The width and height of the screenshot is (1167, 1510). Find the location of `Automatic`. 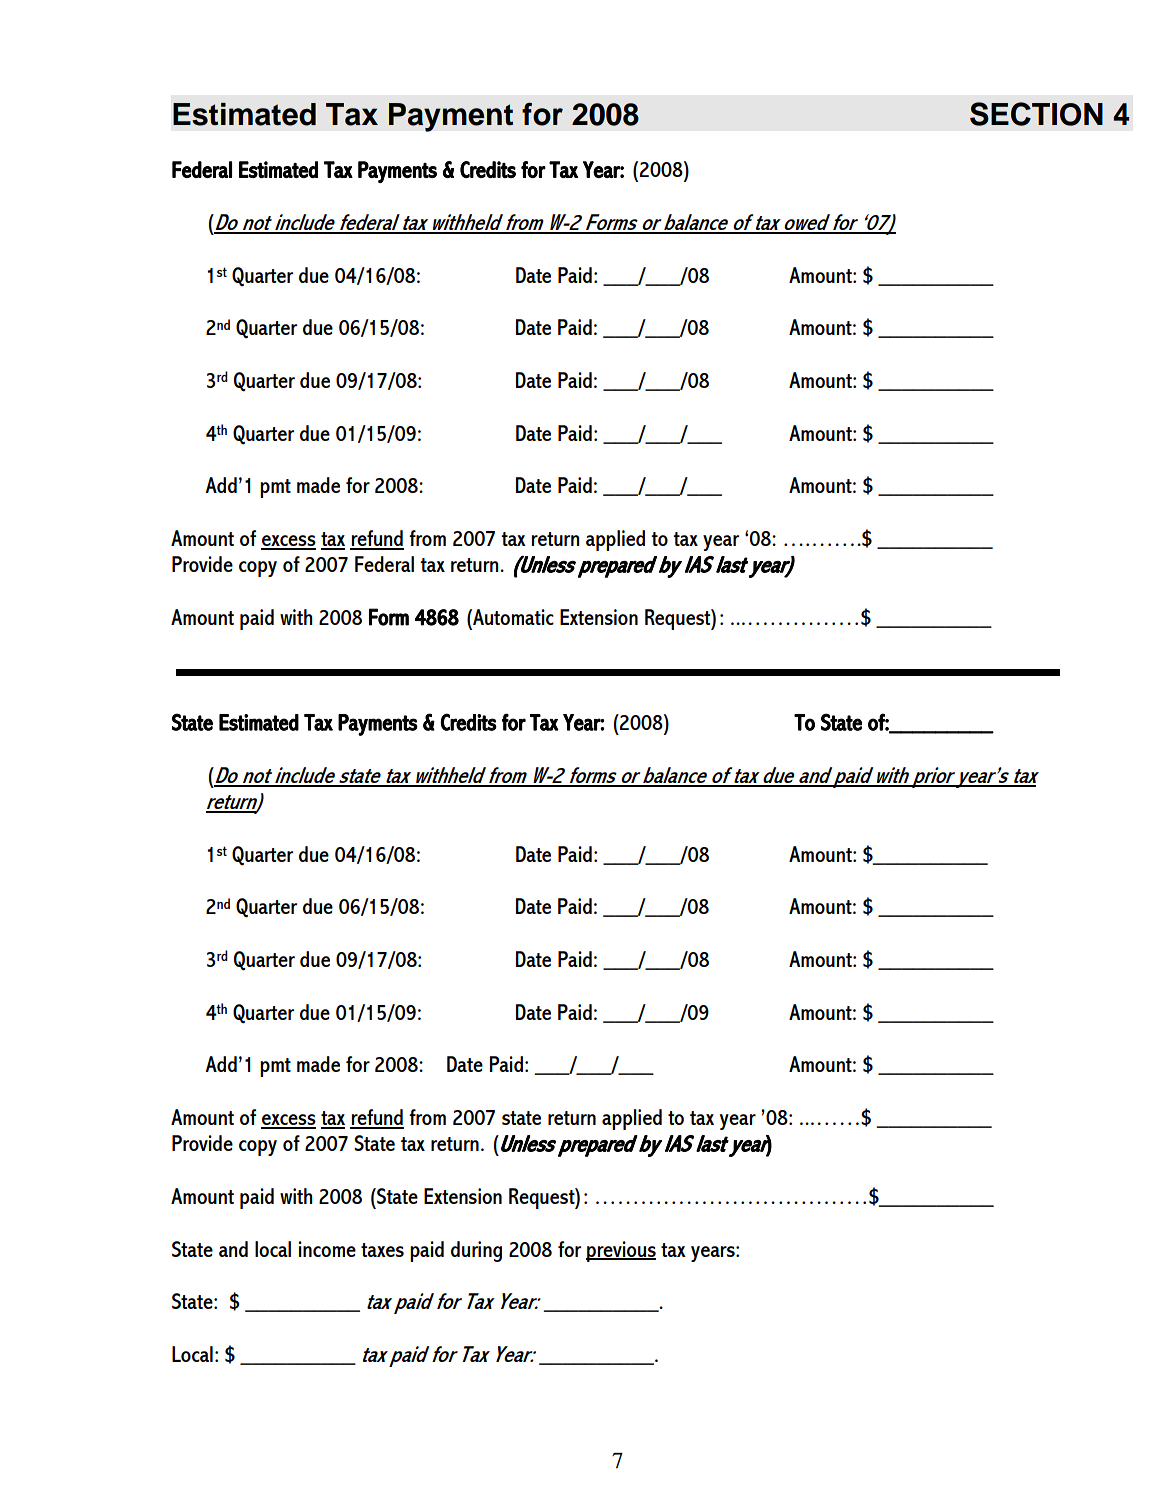

Automatic is located at coordinates (512, 617).
